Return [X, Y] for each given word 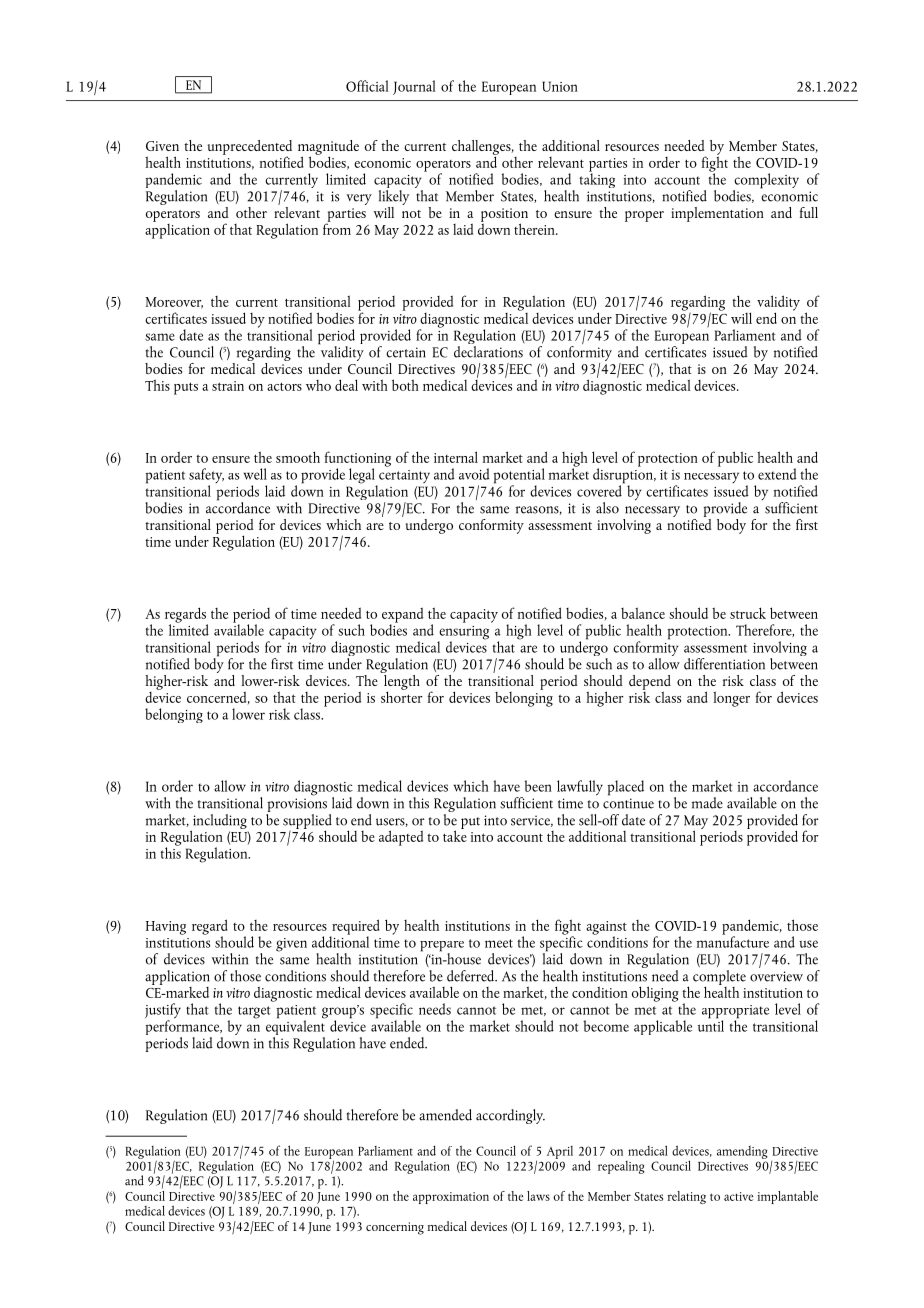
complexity [766, 182]
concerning [395, 1228]
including [219, 822]
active [738, 1196]
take [455, 835]
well [255, 474]
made [707, 803]
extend [777, 474]
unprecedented [249, 148]
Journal [414, 87]
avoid [474, 474]
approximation [451, 1198]
